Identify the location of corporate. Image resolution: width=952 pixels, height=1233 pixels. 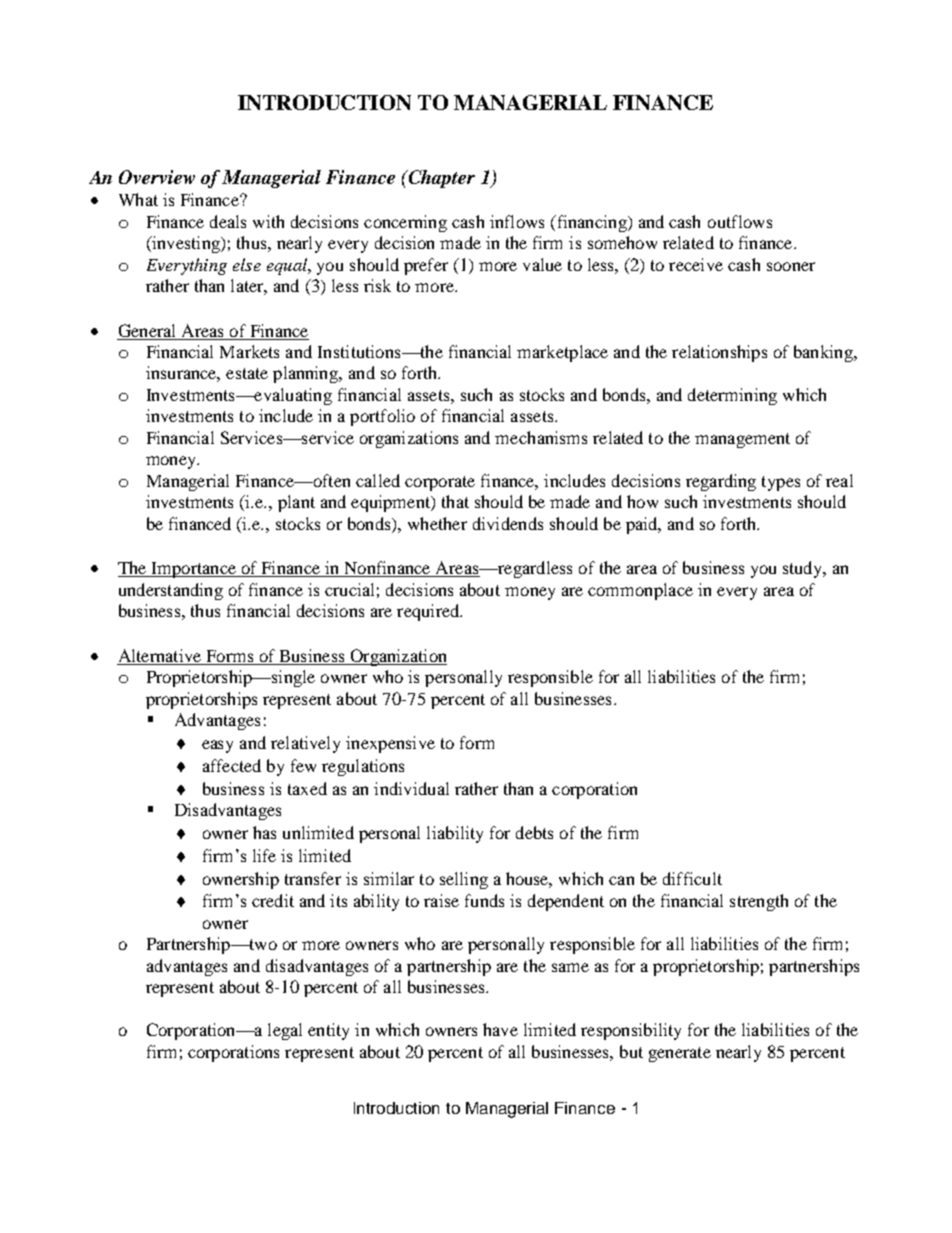
(440, 483).
